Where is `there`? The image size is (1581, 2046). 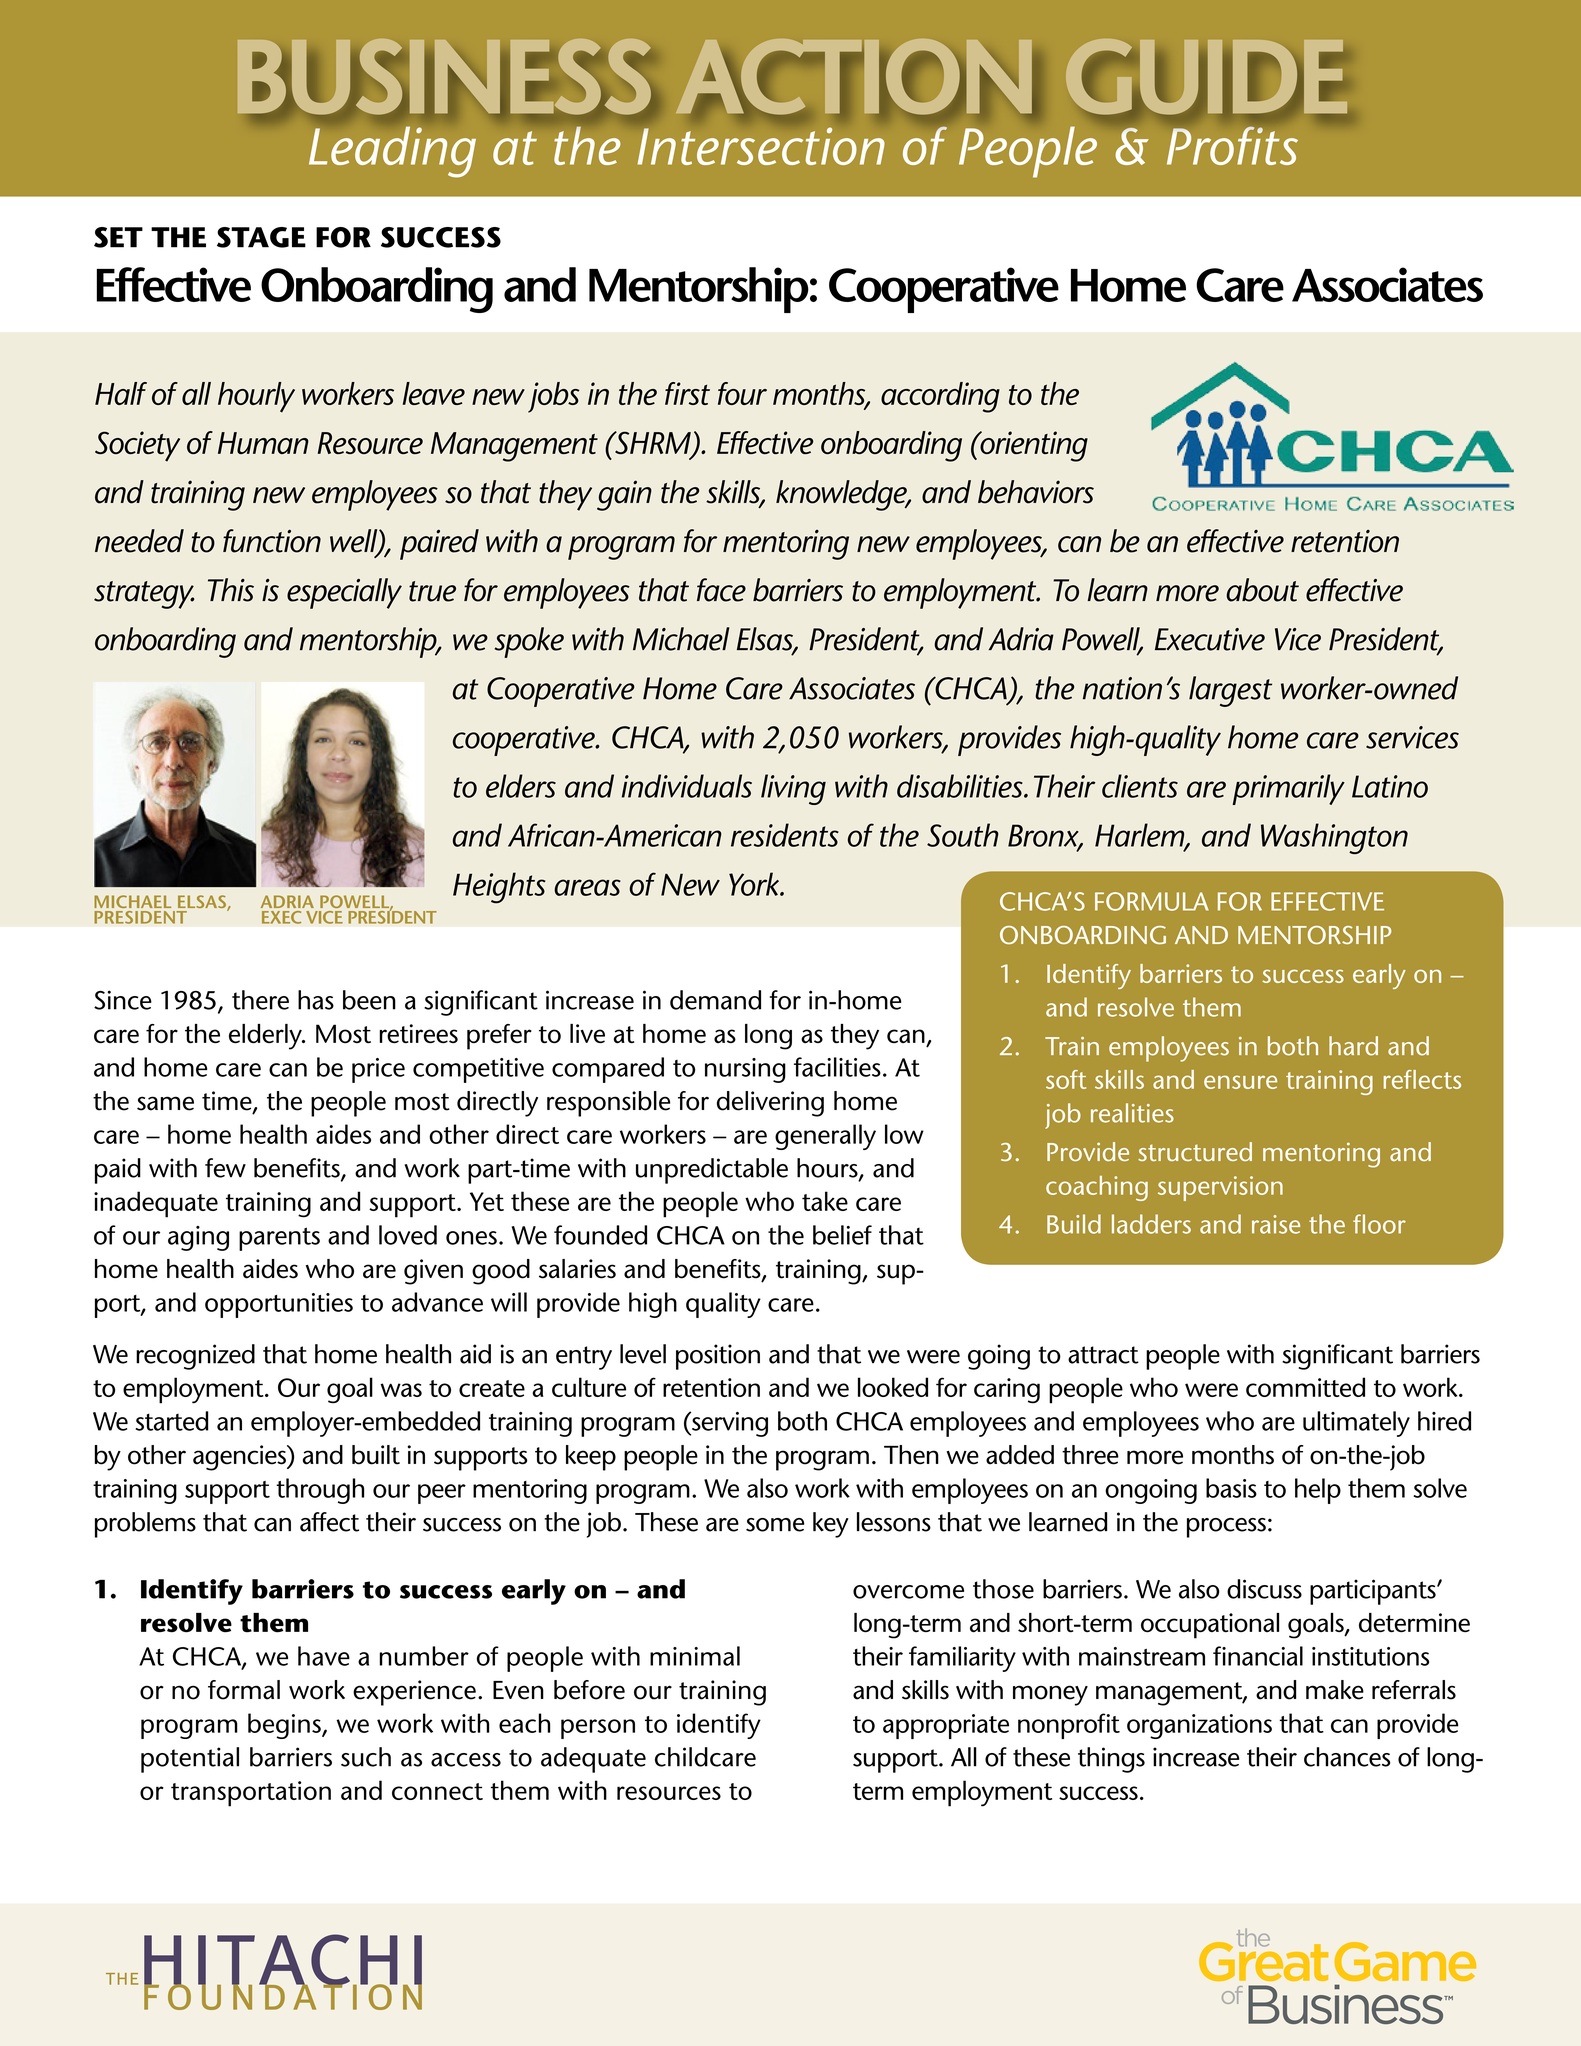 there is located at coordinates (260, 1000).
